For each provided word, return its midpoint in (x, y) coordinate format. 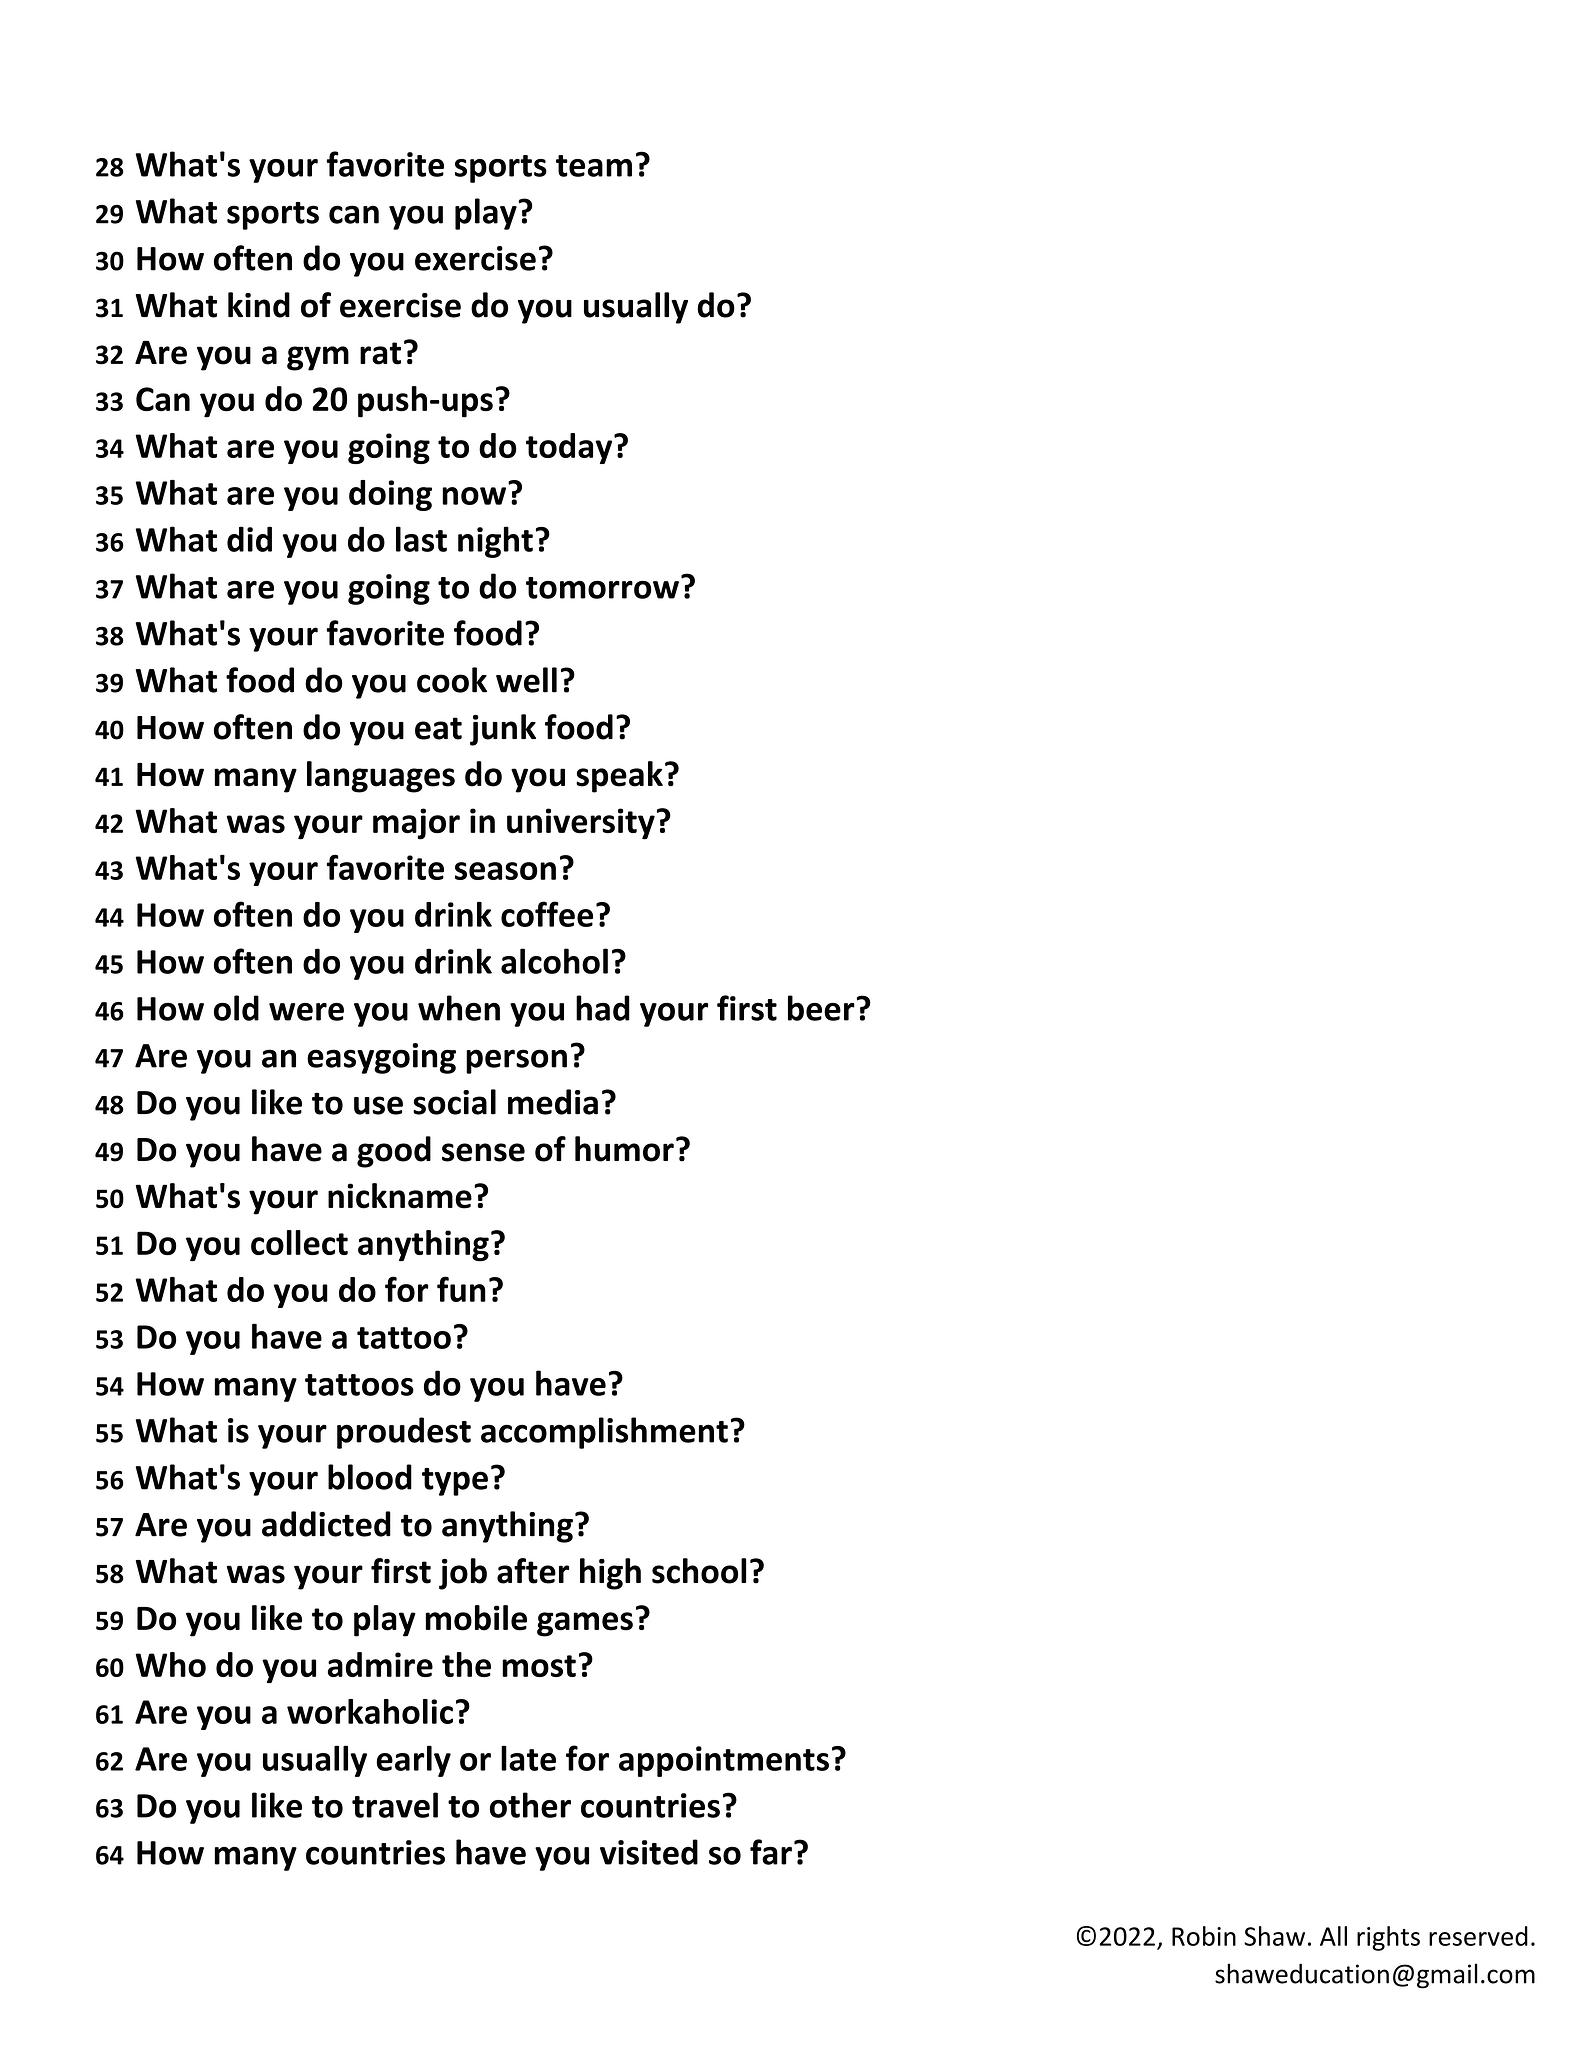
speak (619, 777)
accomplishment (604, 1433)
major (416, 824)
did (249, 539)
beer (821, 1008)
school (699, 1571)
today (570, 448)
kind (259, 305)
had (603, 1008)
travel (395, 1805)
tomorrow (602, 588)
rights (1388, 1938)
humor (624, 1149)
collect (299, 1242)
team (594, 166)
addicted (326, 1524)
